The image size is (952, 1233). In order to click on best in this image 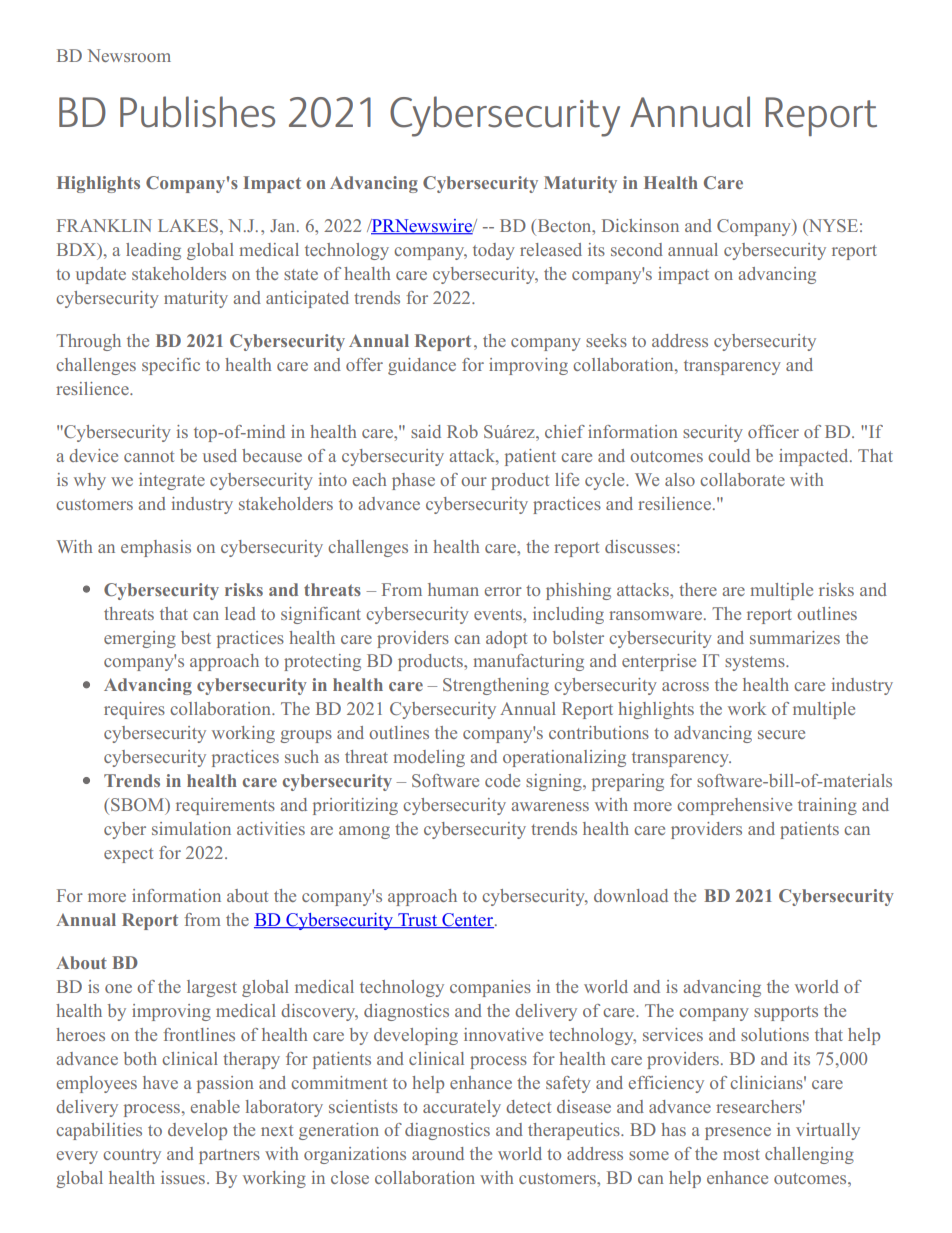, I will do `click(196, 637)`.
